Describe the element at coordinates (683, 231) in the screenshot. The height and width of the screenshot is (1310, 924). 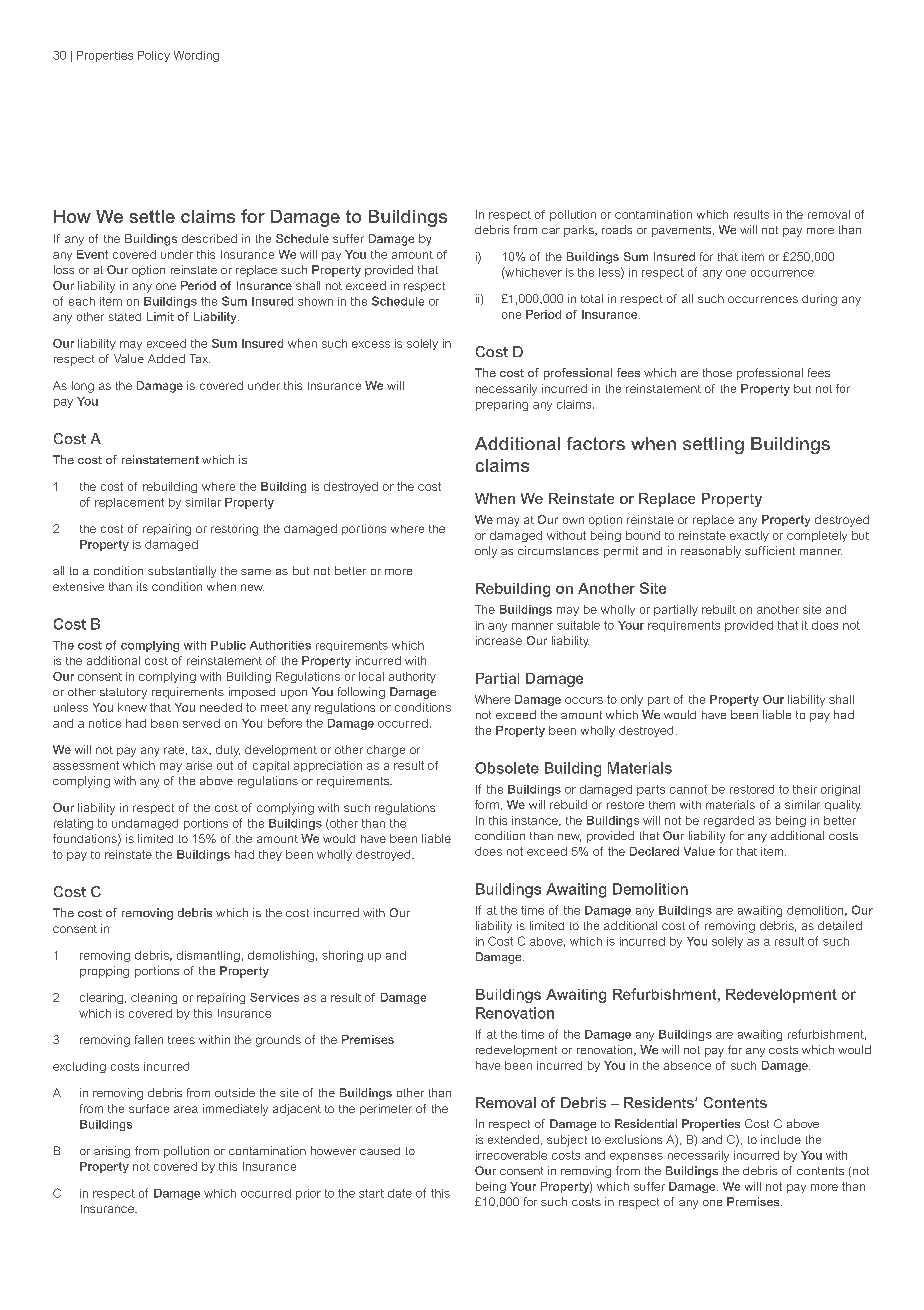
I see `pavements` at that location.
